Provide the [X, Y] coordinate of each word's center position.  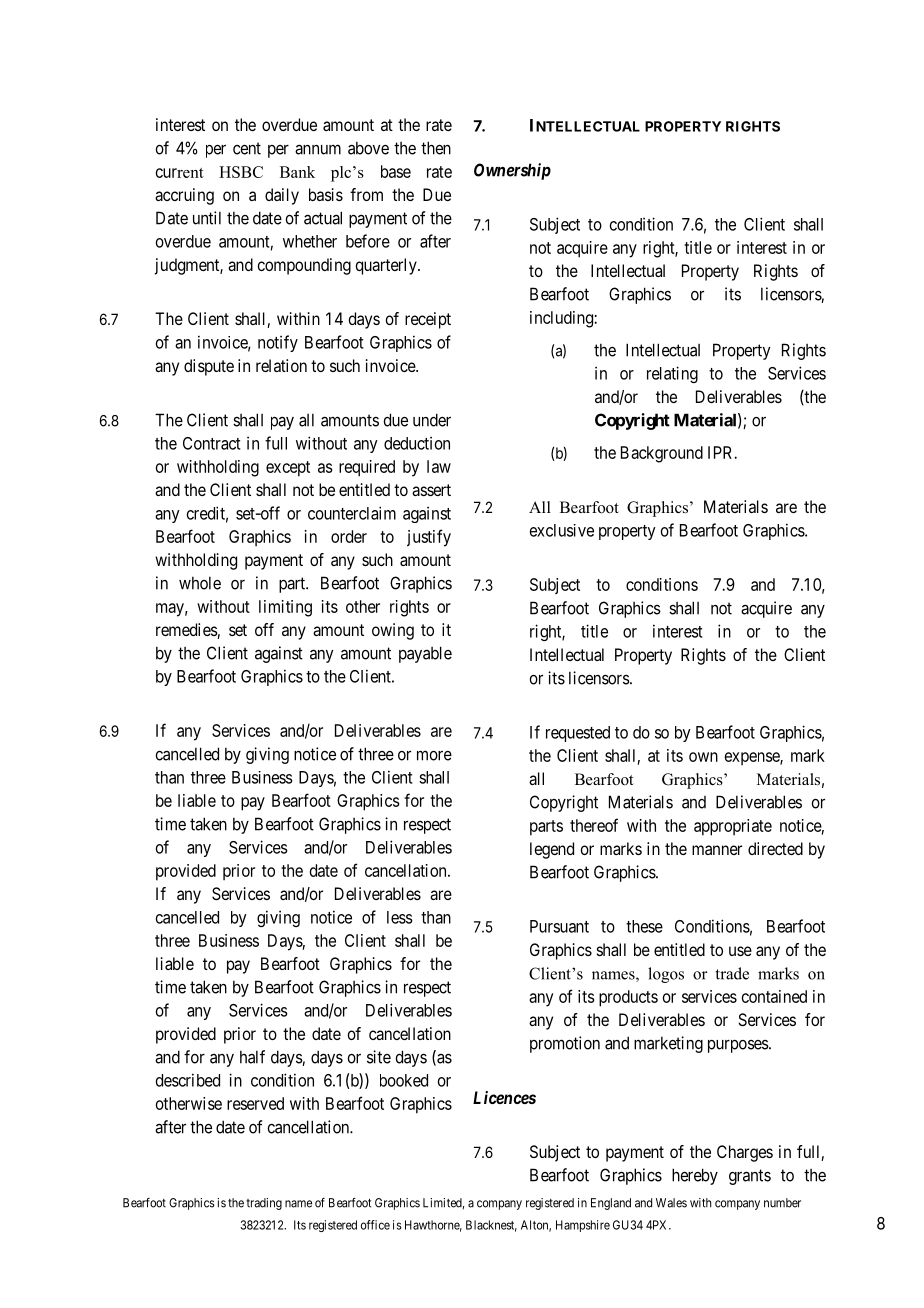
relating [672, 374]
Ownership [512, 171]
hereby [695, 1176]
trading [264, 1204]
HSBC [241, 172]
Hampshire [583, 1226]
